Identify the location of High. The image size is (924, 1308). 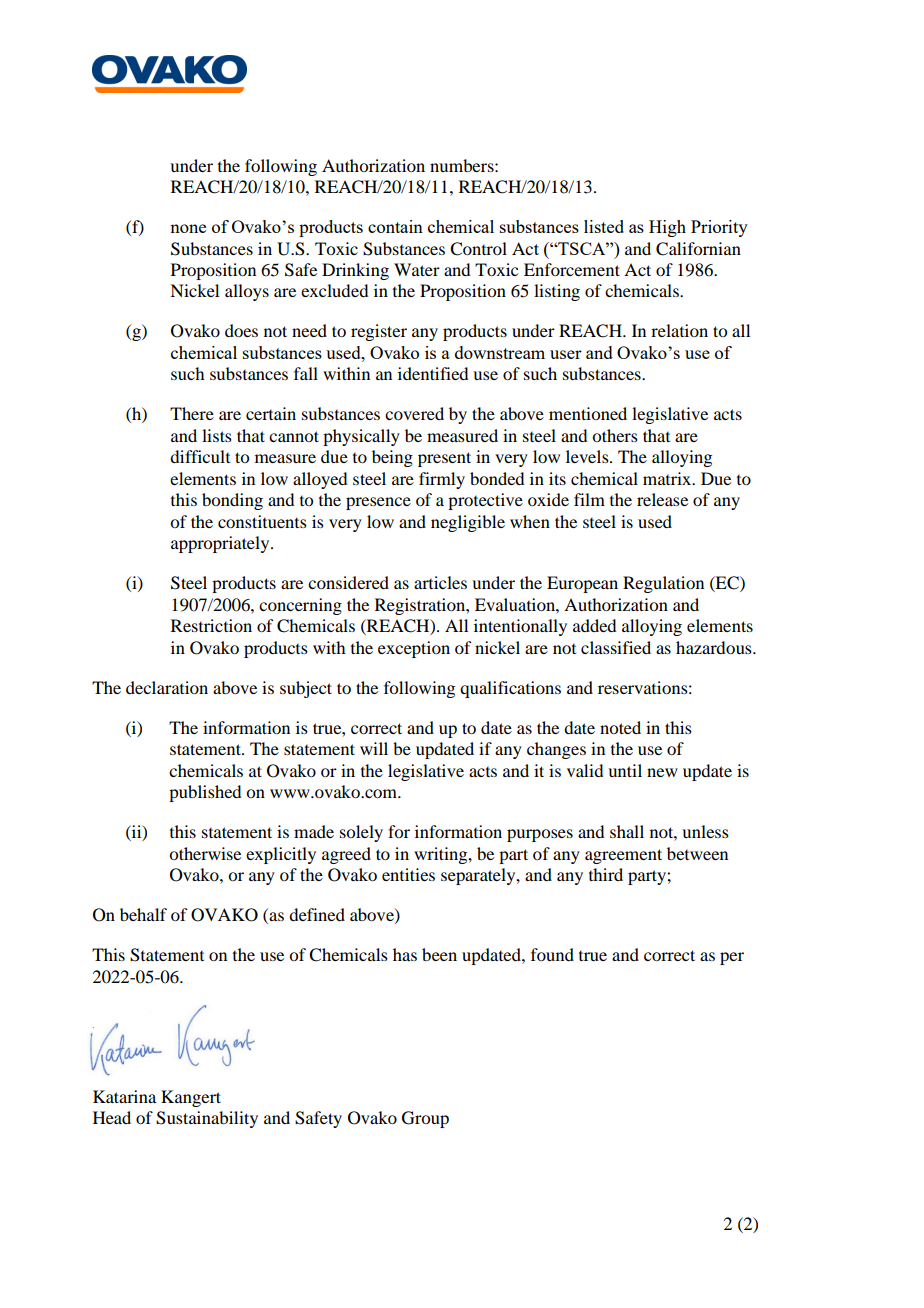
(667, 228).
